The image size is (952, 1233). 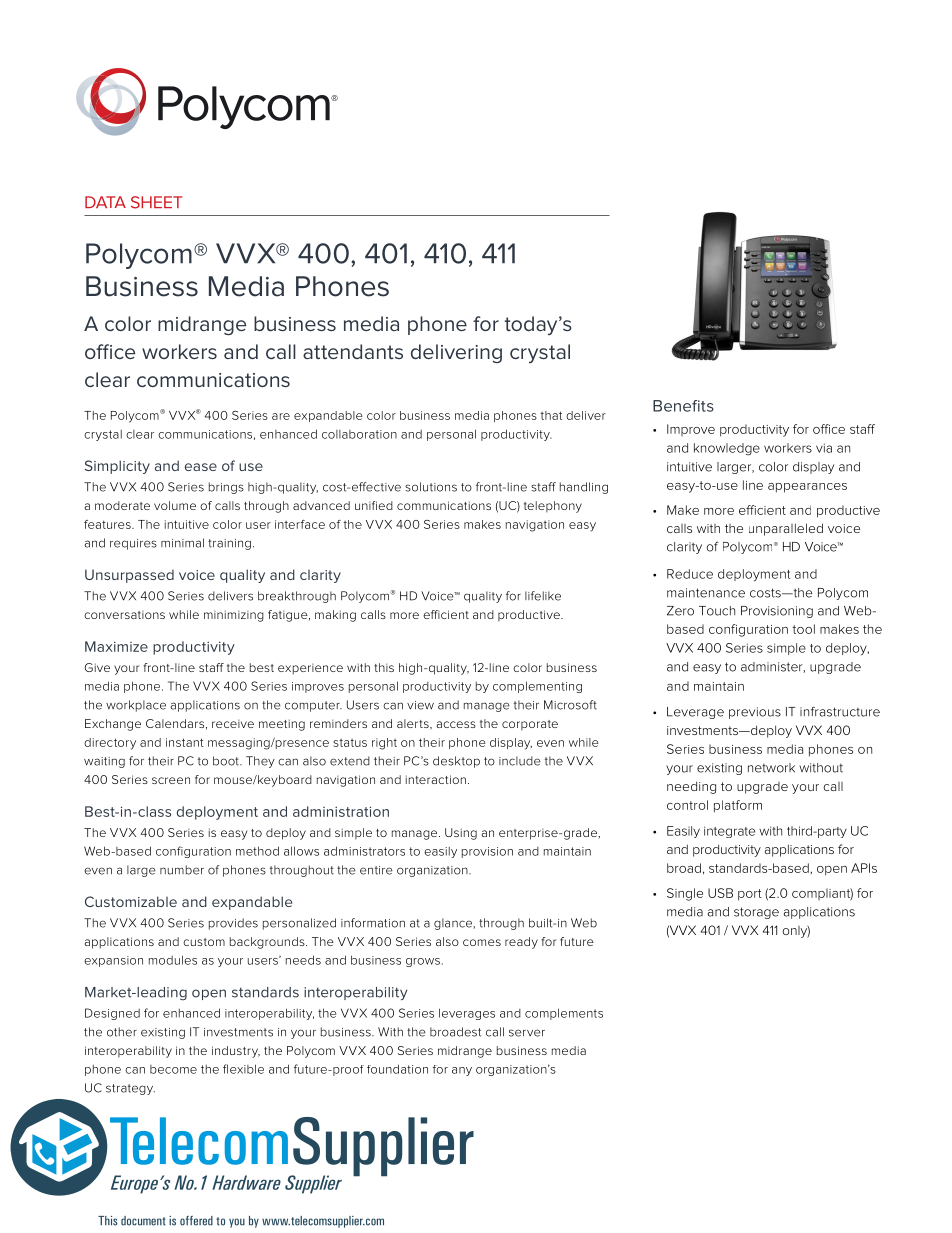 I want to click on modules, so click(x=173, y=960).
